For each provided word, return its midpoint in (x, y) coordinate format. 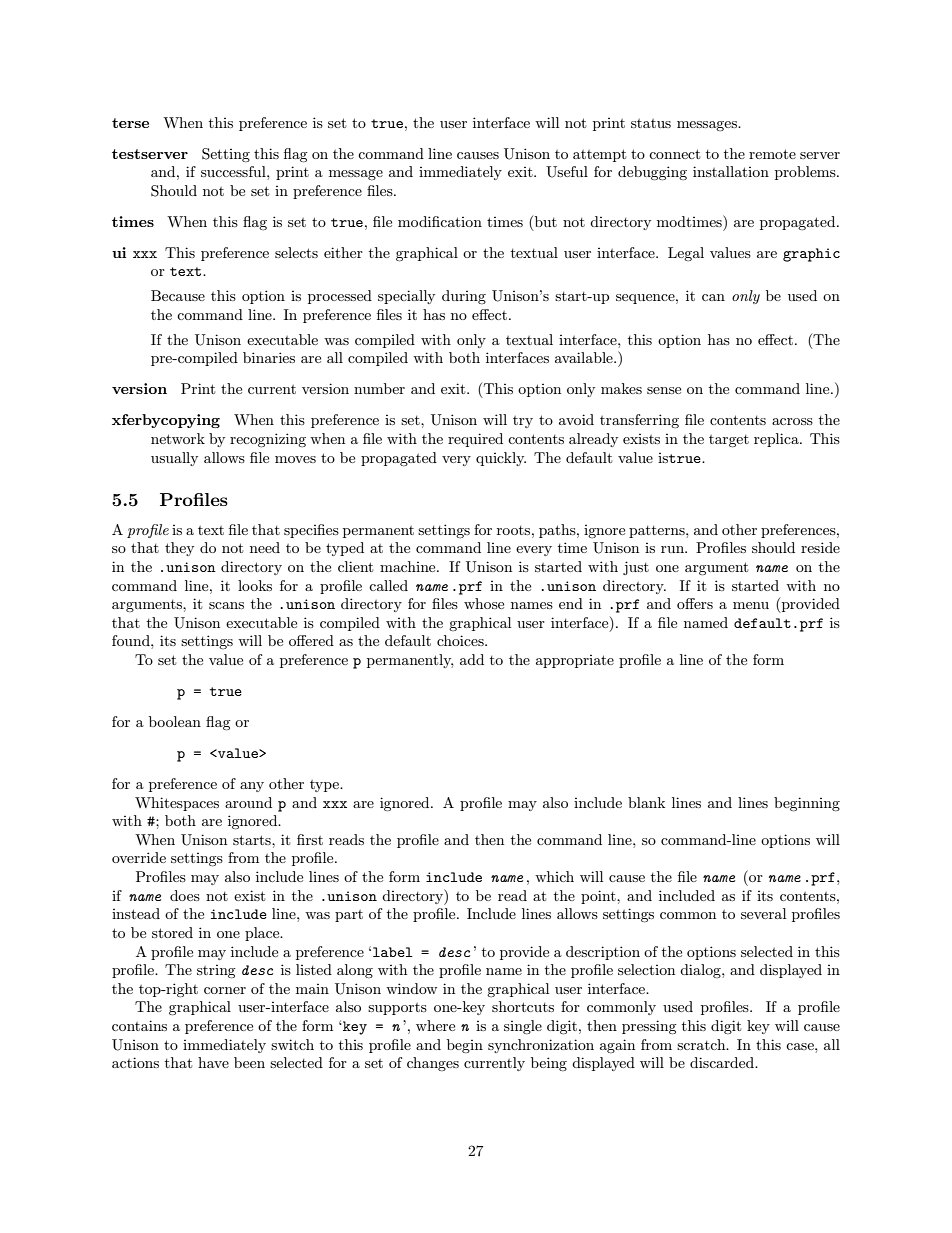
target (729, 441)
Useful (567, 172)
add (472, 659)
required (475, 440)
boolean (175, 721)
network (178, 438)
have (213, 1062)
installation (731, 171)
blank (646, 802)
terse (130, 123)
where (435, 1025)
